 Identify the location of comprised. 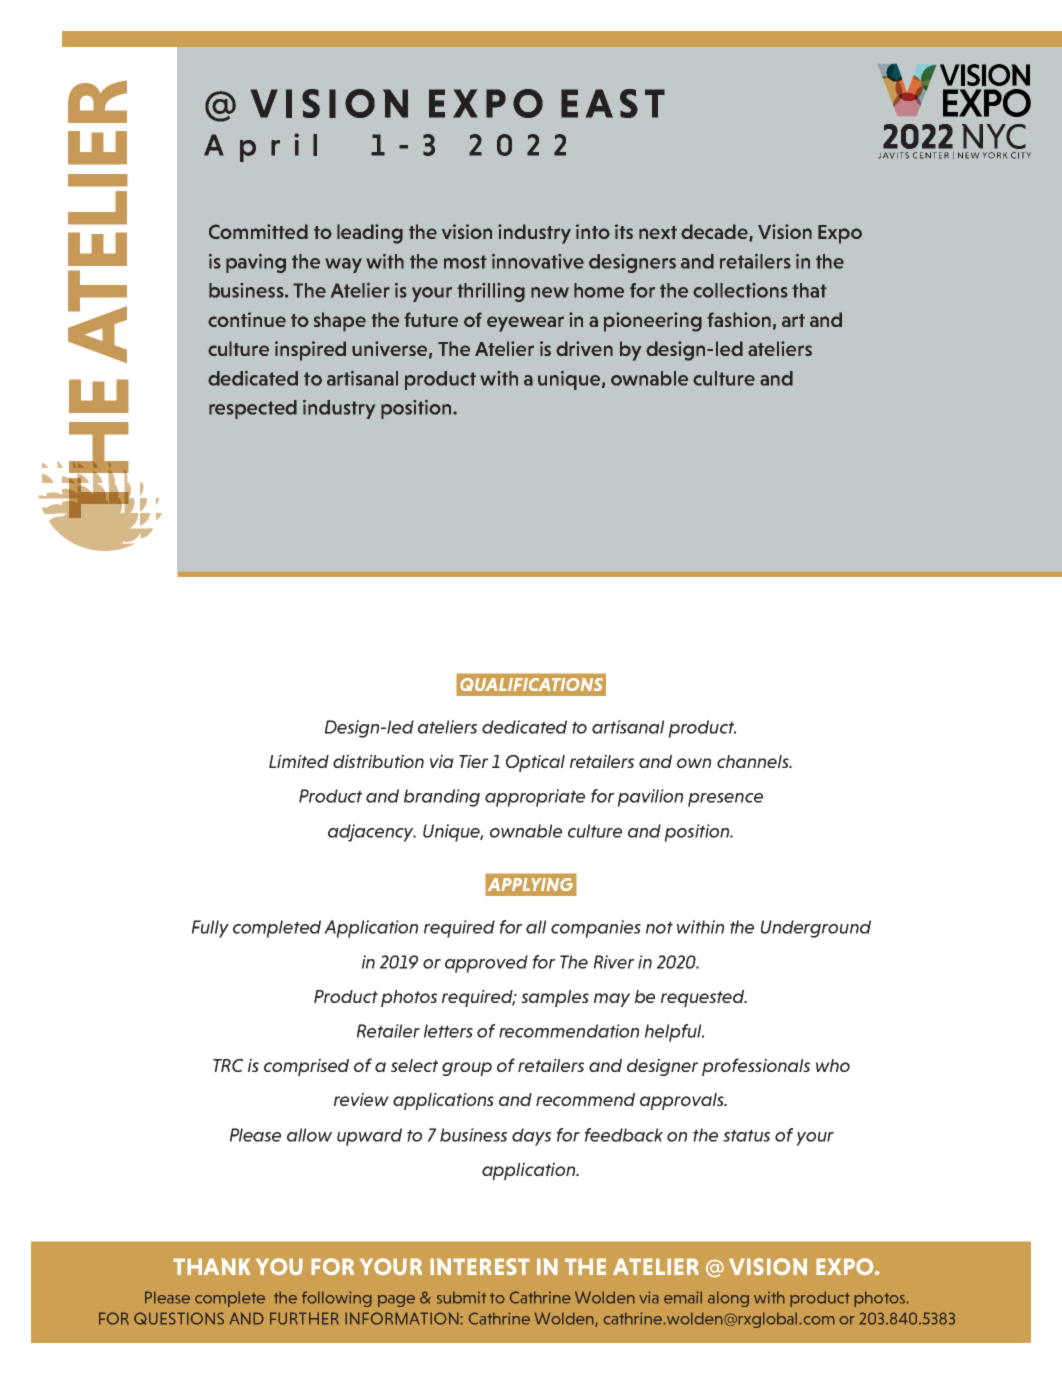
(306, 1067).
